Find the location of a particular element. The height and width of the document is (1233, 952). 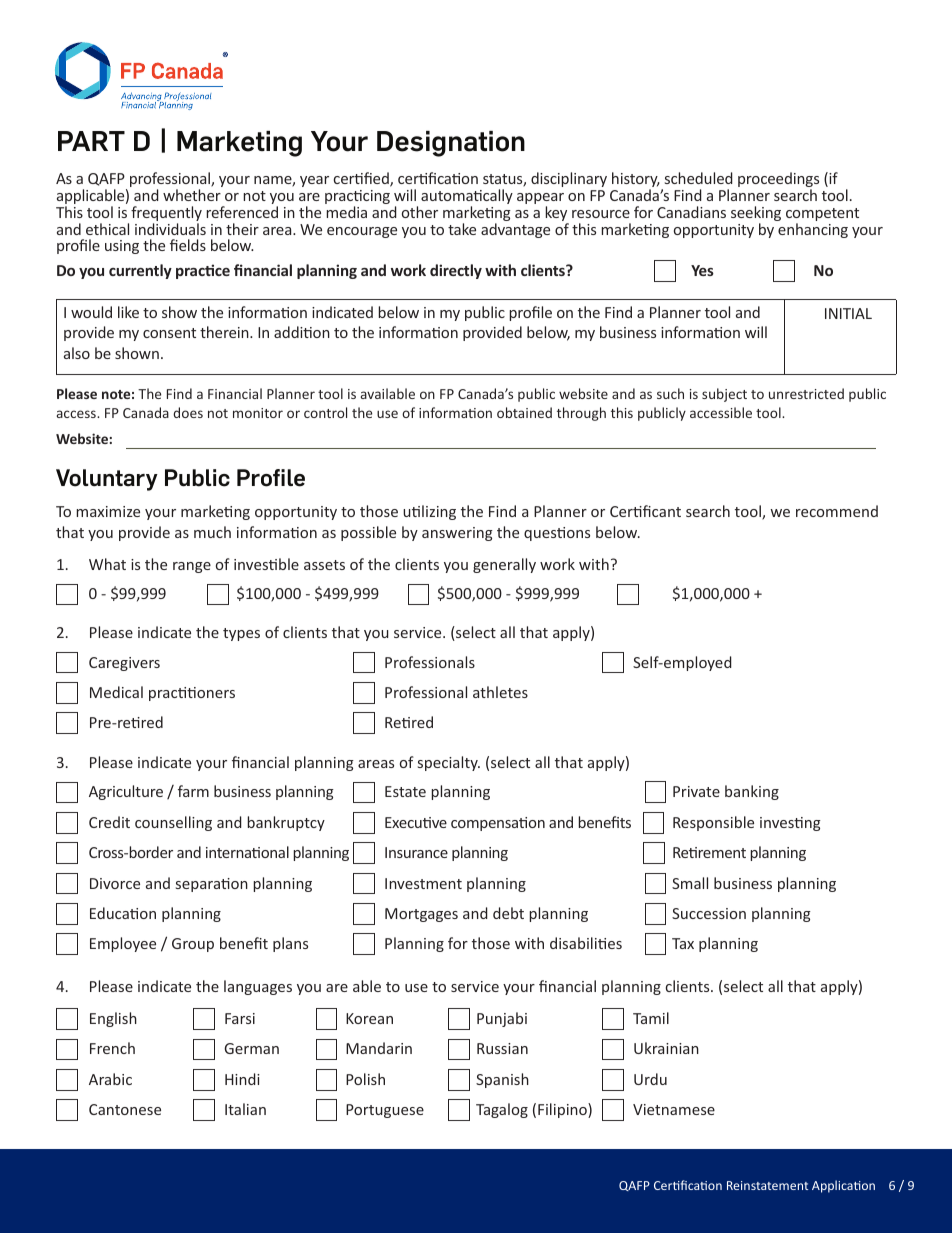

automatically is located at coordinates (467, 198).
